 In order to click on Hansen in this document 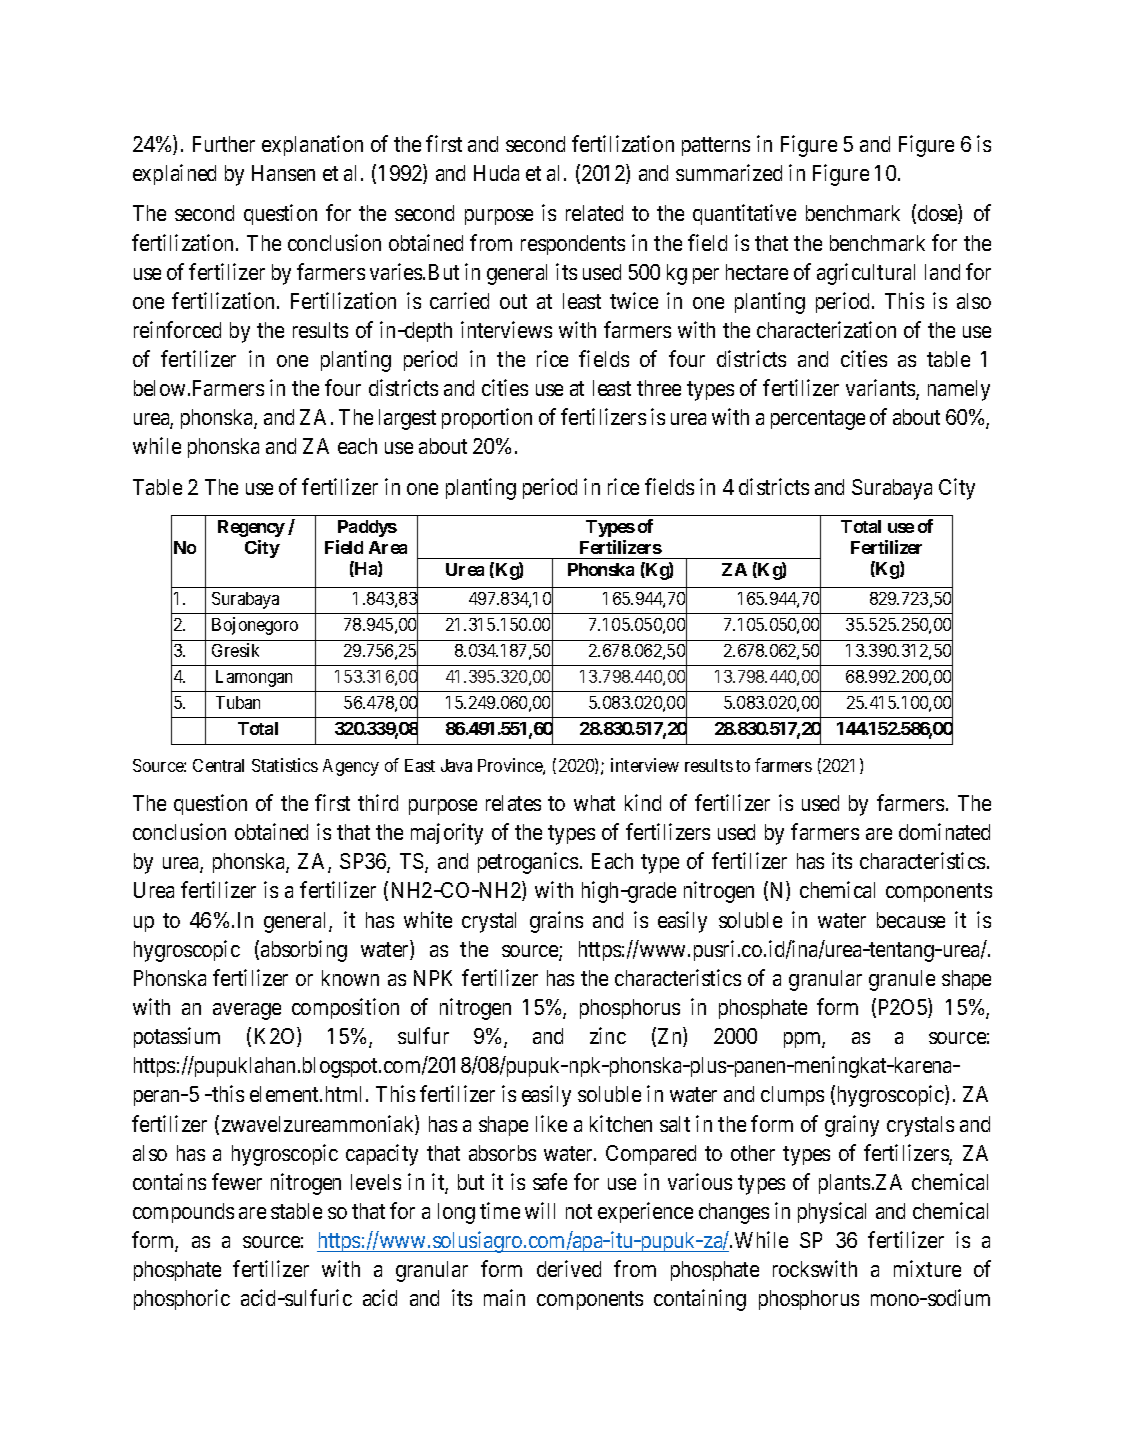, I will do `click(283, 173)`.
